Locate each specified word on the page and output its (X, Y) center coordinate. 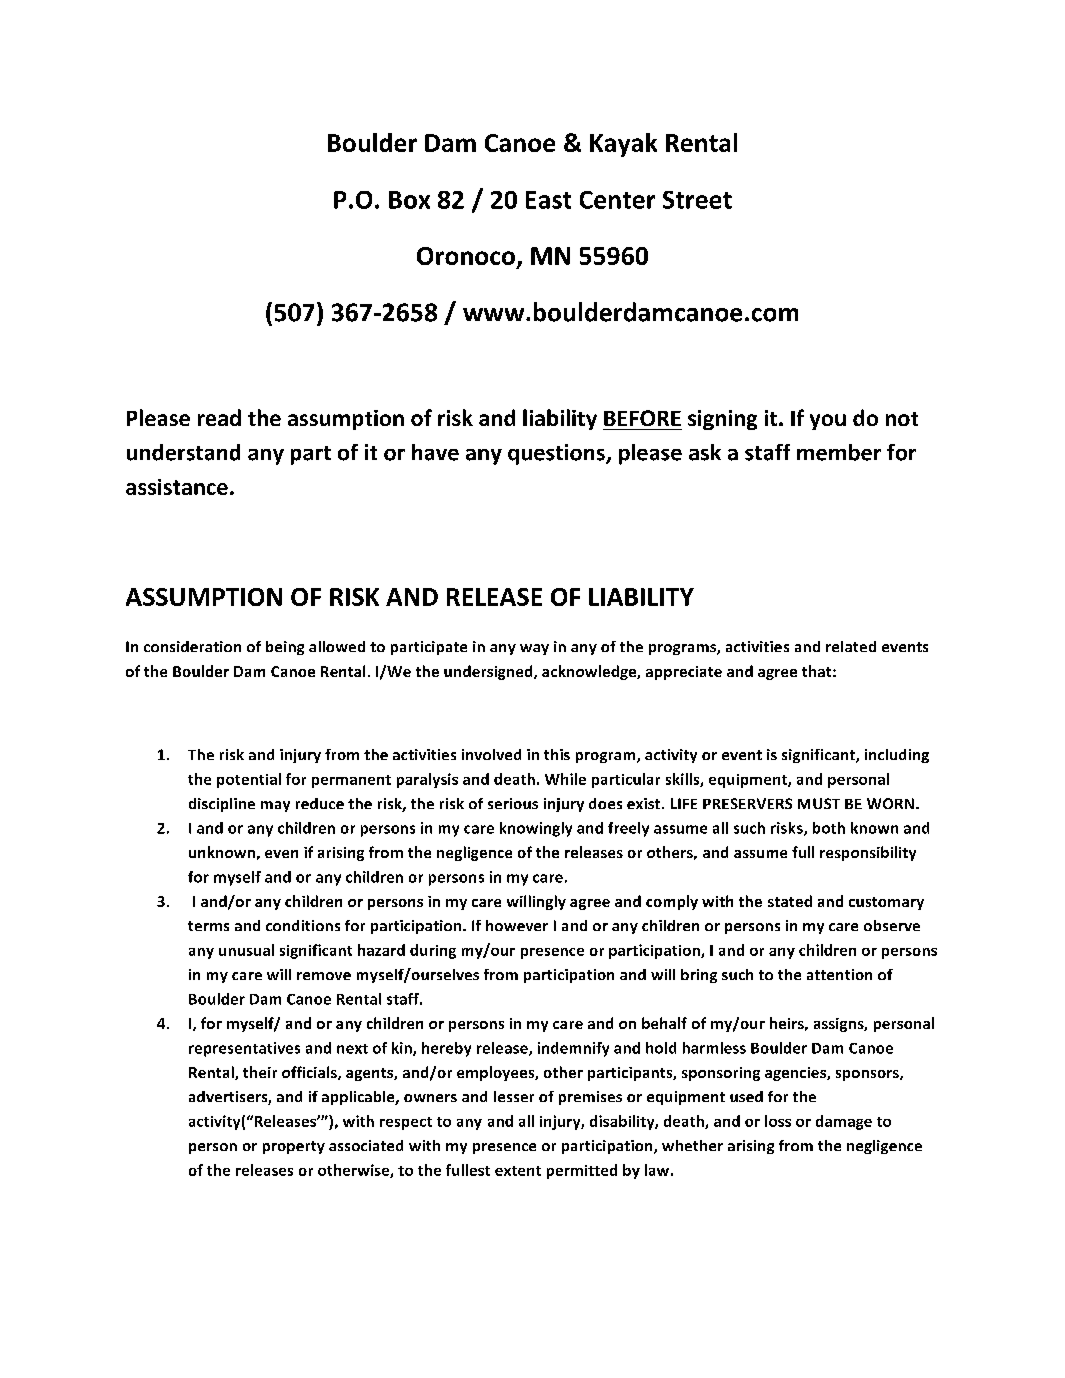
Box (409, 200)
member (839, 452)
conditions (303, 925)
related (851, 646)
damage (844, 1122)
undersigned (489, 672)
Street (697, 200)
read (219, 417)
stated (790, 901)
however (517, 925)
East (548, 200)
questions (557, 454)
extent (518, 1171)
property (294, 1147)
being (285, 648)
